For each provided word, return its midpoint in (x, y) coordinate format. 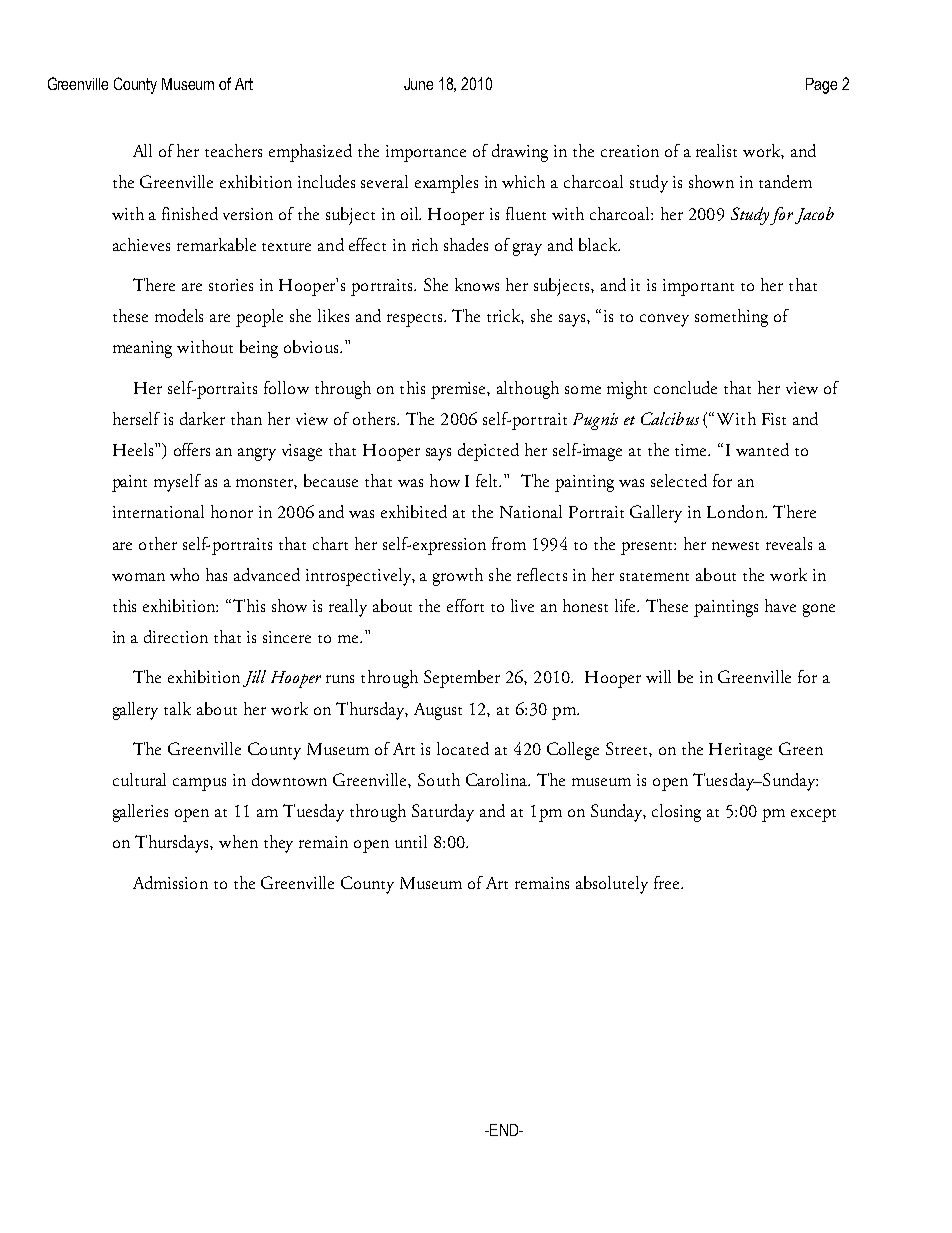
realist (716, 150)
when (238, 841)
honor (232, 511)
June (418, 84)
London (737, 511)
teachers (233, 150)
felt (488, 480)
